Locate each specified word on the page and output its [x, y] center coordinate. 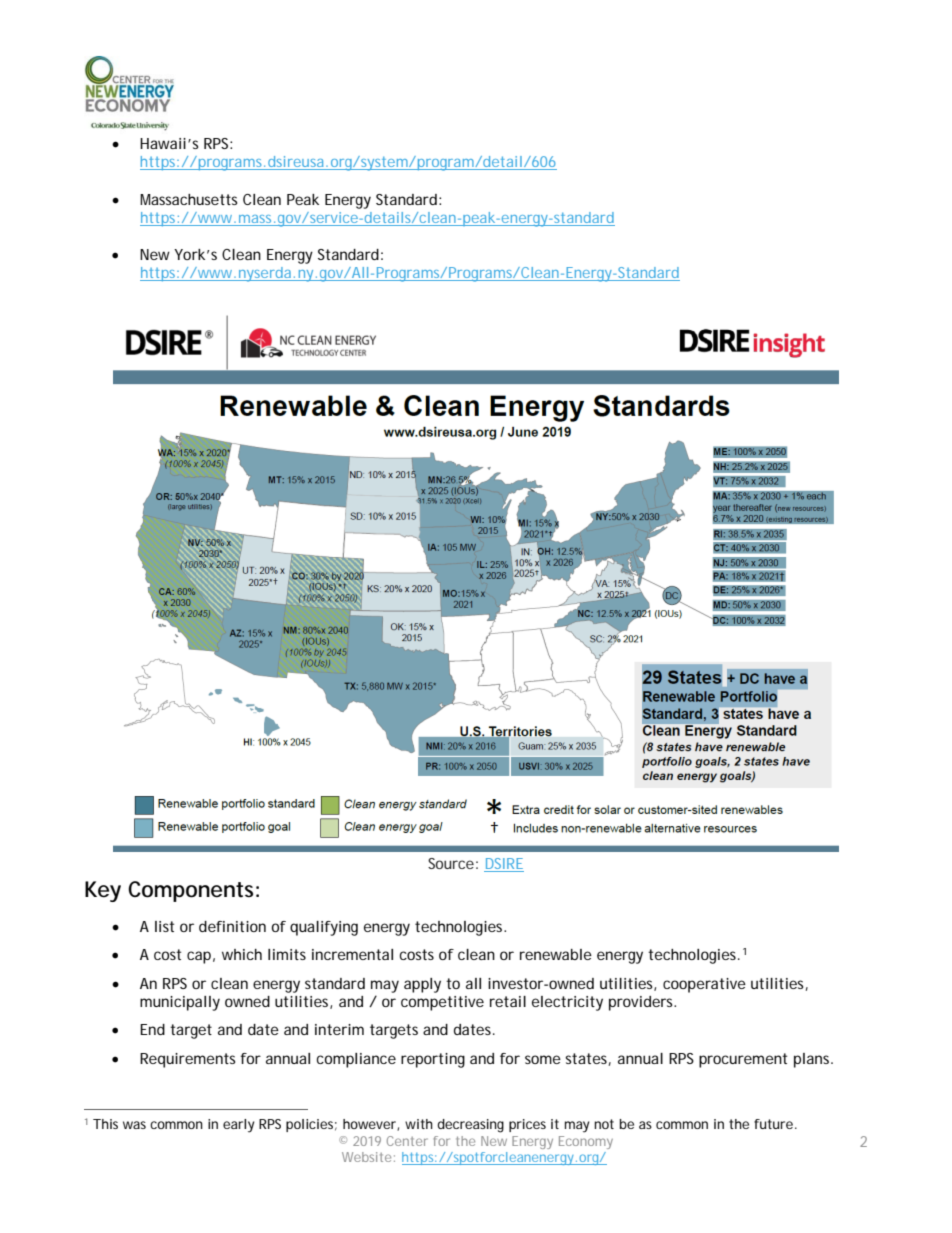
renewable [556, 954]
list [164, 926]
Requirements [188, 1060]
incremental [352, 954]
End [152, 1029]
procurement [743, 1060]
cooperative [704, 985]
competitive [442, 1003]
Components [190, 891]
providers [642, 1003]
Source [451, 863]
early [239, 1126]
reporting [433, 1060]
